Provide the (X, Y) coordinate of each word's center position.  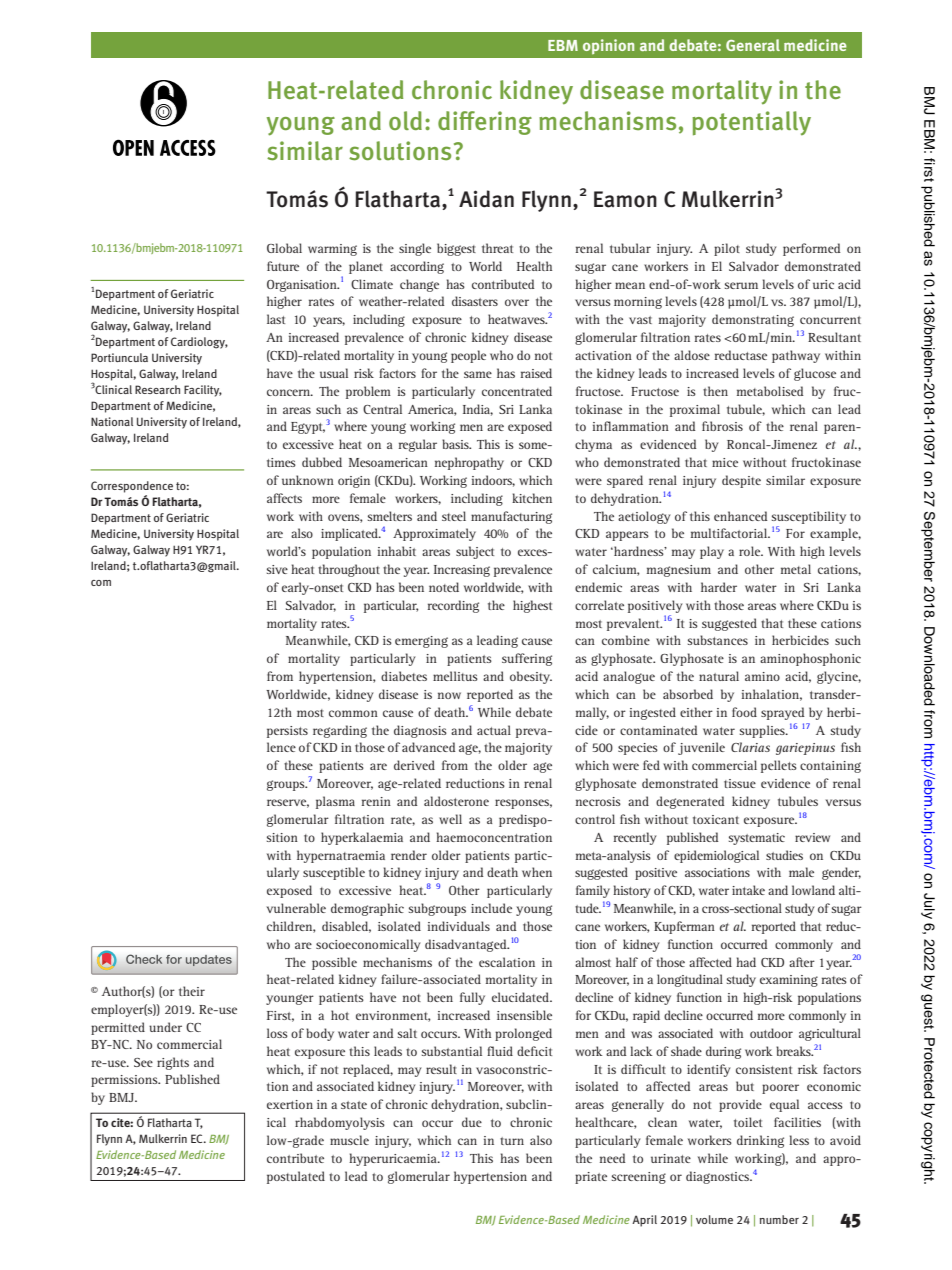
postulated (296, 1177)
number (779, 1219)
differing (485, 123)
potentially (751, 123)
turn (512, 1141)
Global (284, 248)
